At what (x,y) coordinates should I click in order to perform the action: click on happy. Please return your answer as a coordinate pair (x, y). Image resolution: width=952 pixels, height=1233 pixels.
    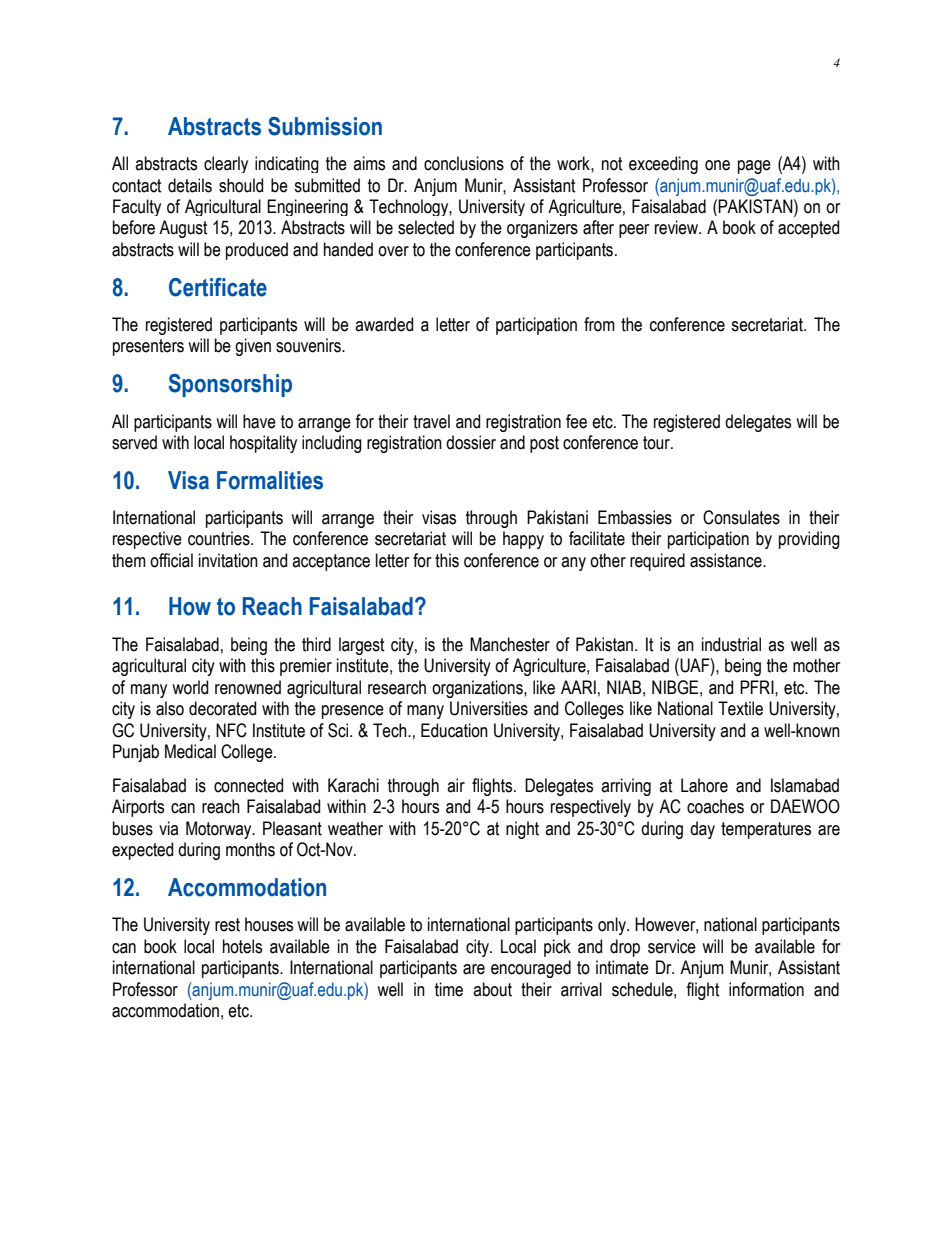
    Looking at the image, I should click on (523, 540).
